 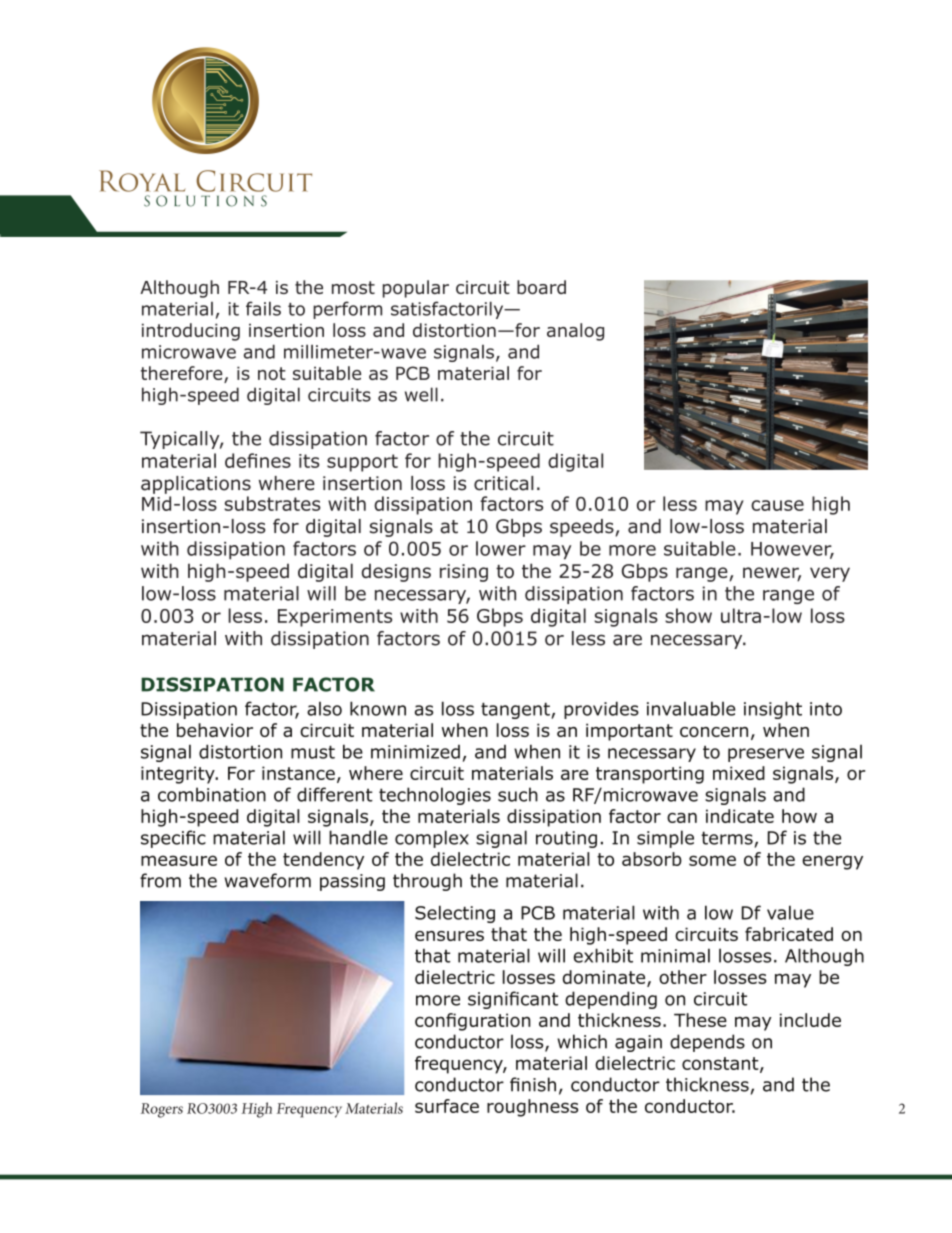 What do you see at coordinates (272, 503) in the screenshot?
I see `substrates` at bounding box center [272, 503].
